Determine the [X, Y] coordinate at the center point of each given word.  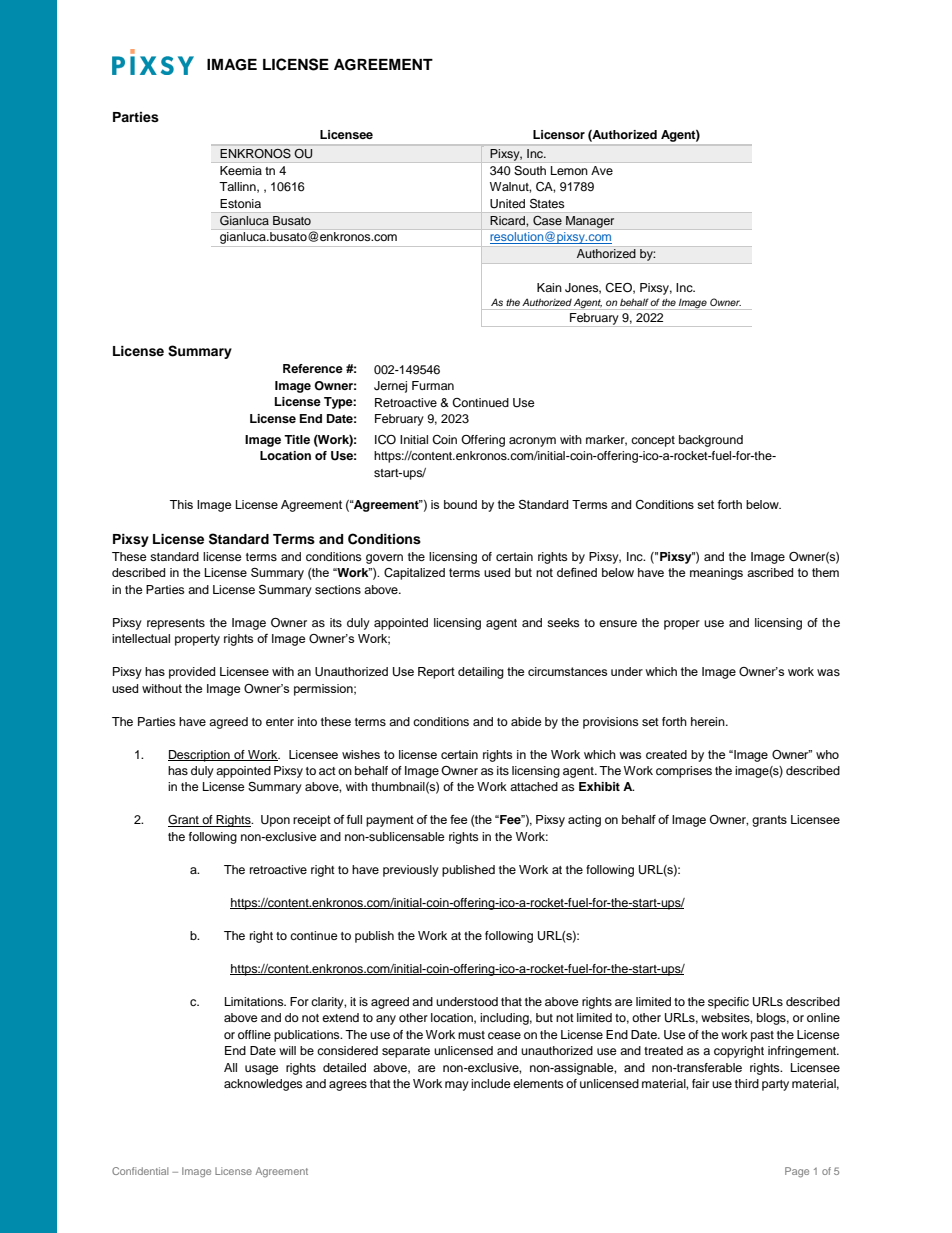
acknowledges [263, 1085]
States [547, 203]
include [491, 1083]
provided [192, 673]
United [507, 204]
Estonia [240, 203]
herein [709, 721]
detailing [481, 673]
